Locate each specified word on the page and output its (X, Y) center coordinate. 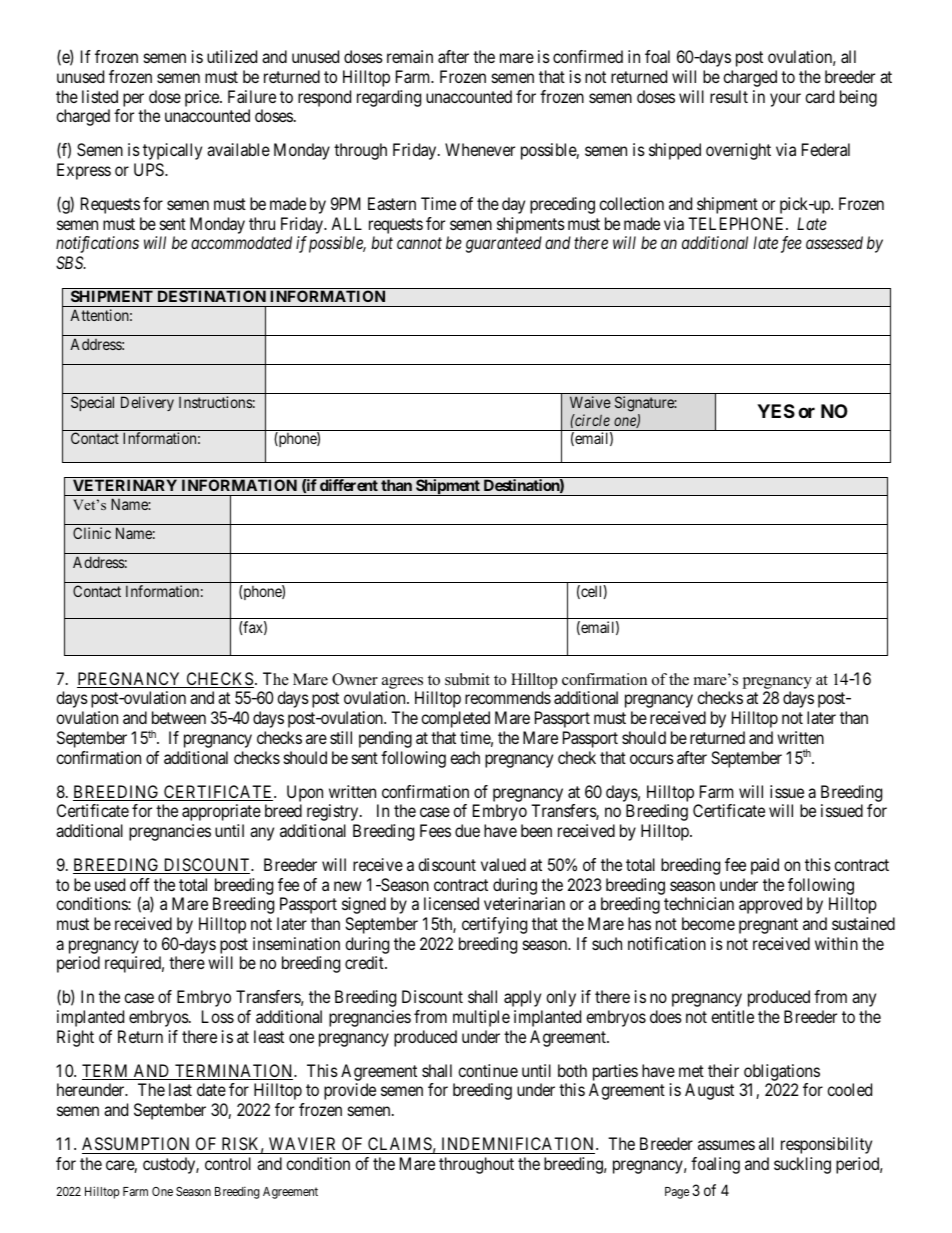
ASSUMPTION (135, 1143)
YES (776, 411)
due (467, 830)
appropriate (221, 812)
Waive (590, 402)
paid (765, 866)
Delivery (147, 403)
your (785, 100)
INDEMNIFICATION (519, 1143)
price (203, 98)
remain (410, 56)
